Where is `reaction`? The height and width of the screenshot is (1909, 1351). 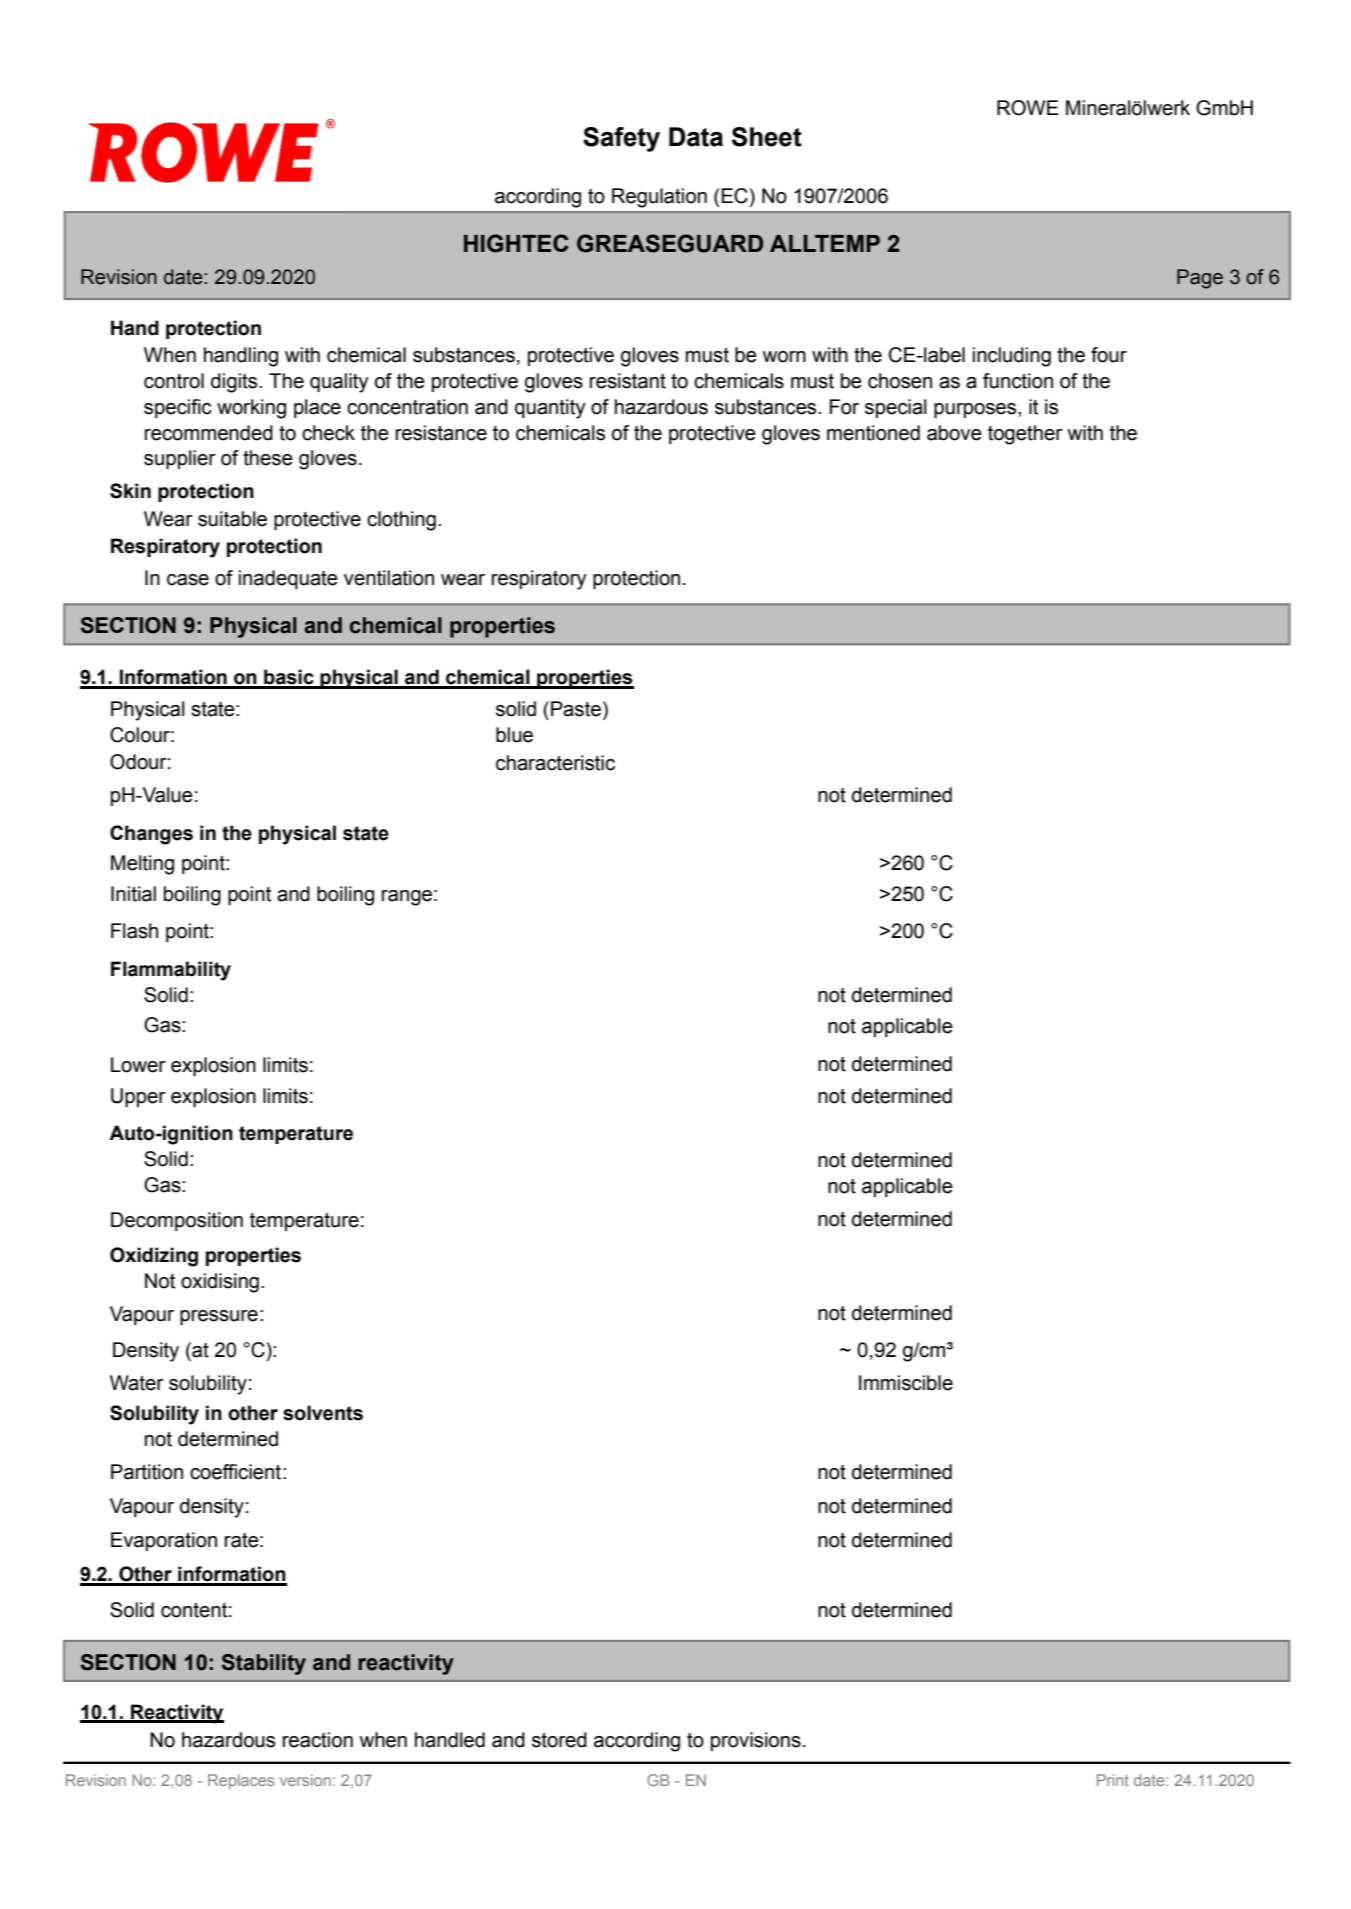 reaction is located at coordinates (318, 1740).
